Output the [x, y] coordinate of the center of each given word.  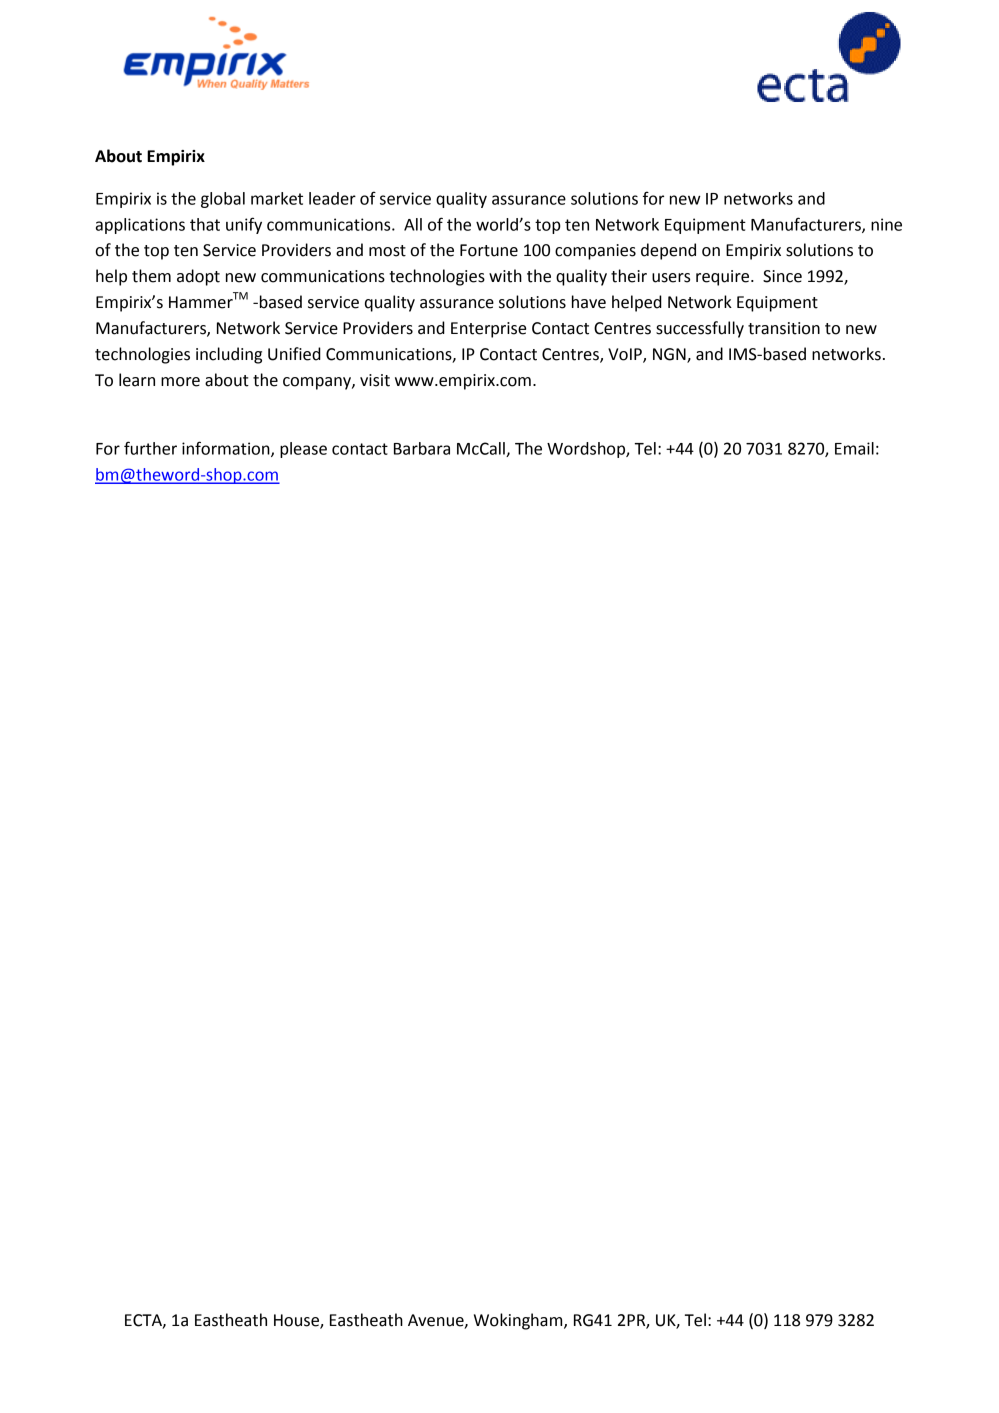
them [151, 276]
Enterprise [488, 330]
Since [782, 276]
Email [854, 448]
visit [375, 380]
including [229, 355]
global [223, 200]
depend [668, 251]
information [227, 449]
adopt [198, 277]
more [180, 382]
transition [784, 328]
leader [332, 198]
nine [886, 224]
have [589, 302]
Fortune [489, 250]
